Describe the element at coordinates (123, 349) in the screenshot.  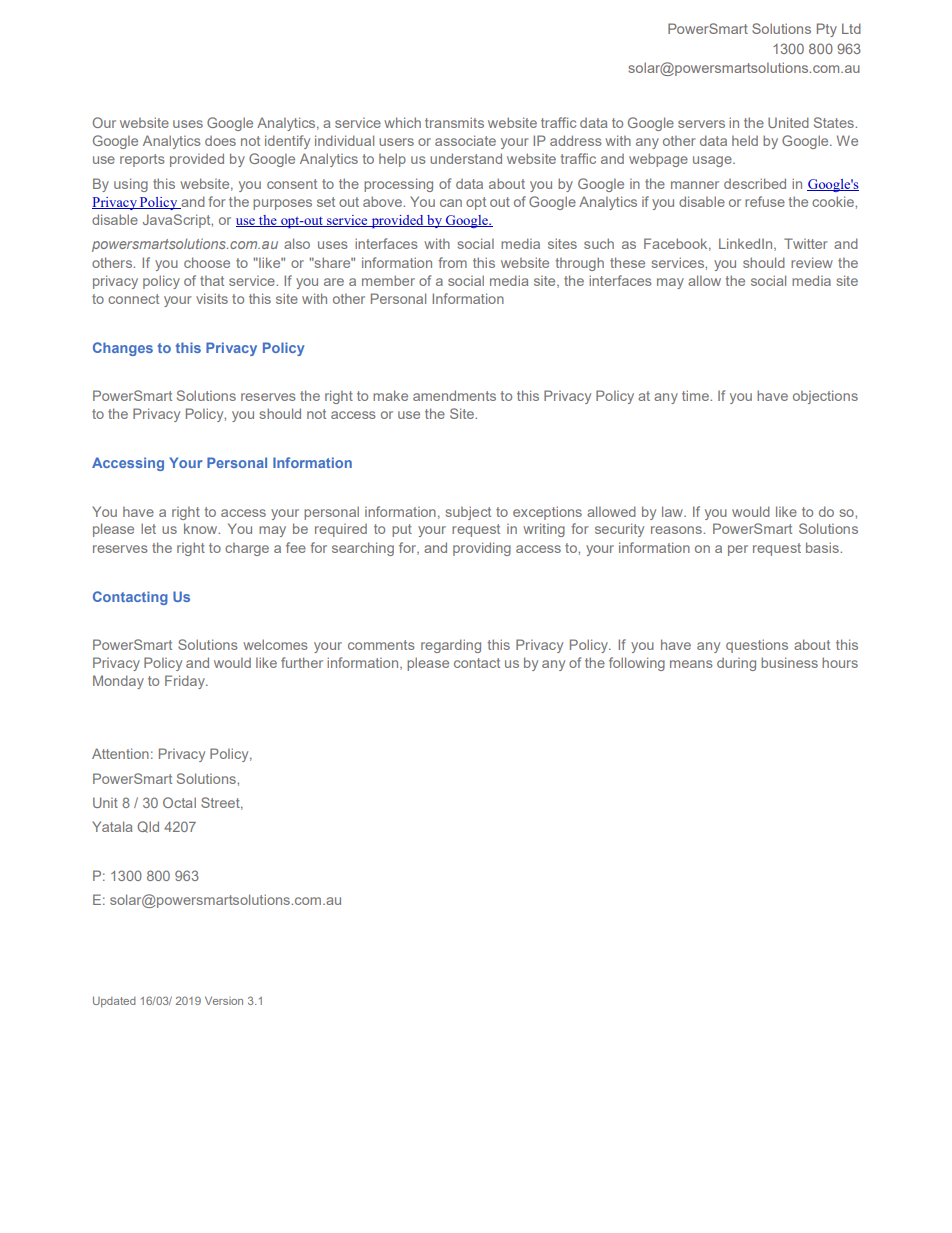
I see `Changes` at that location.
